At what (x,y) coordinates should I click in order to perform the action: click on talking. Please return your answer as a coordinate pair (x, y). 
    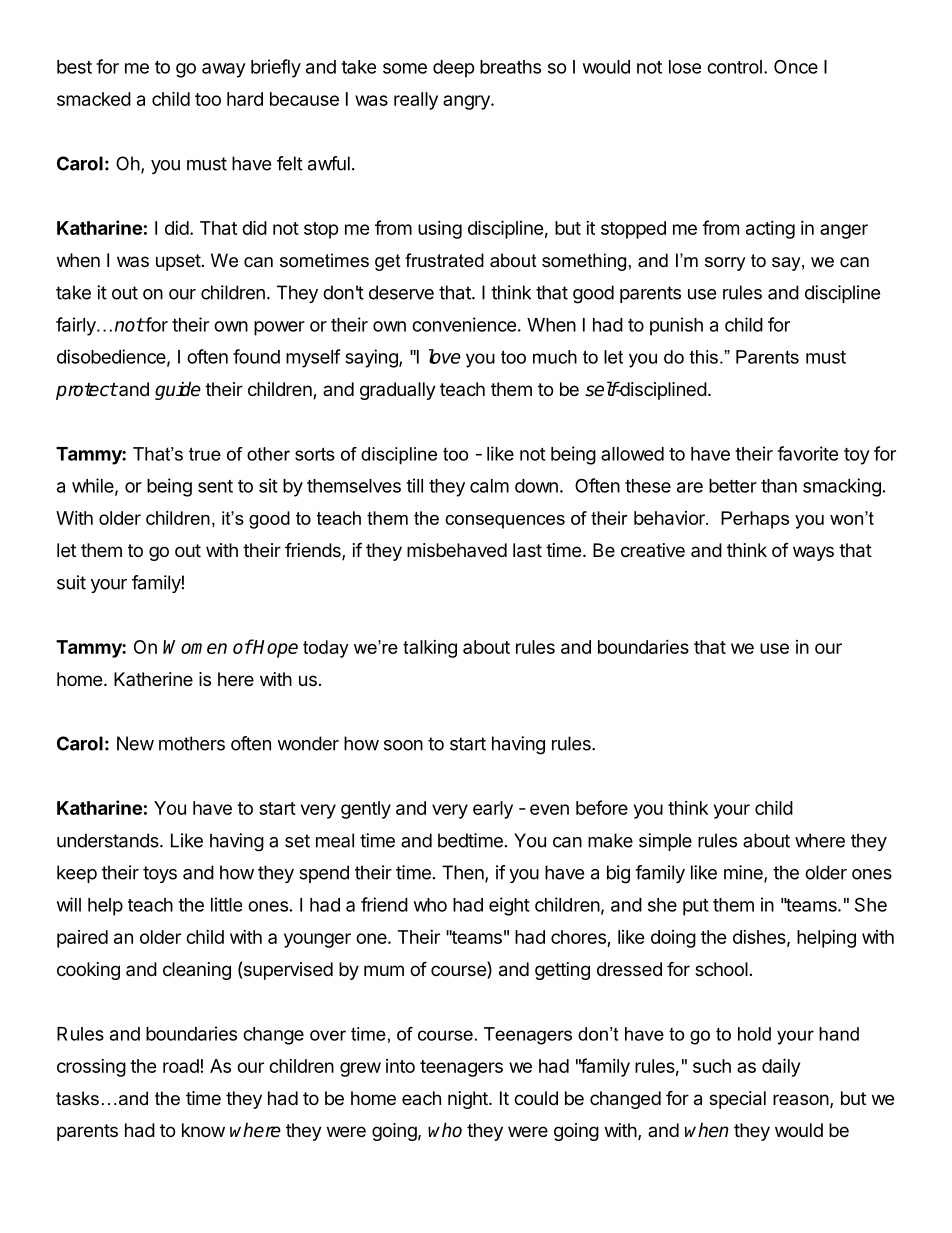
    Looking at the image, I should click on (430, 649).
